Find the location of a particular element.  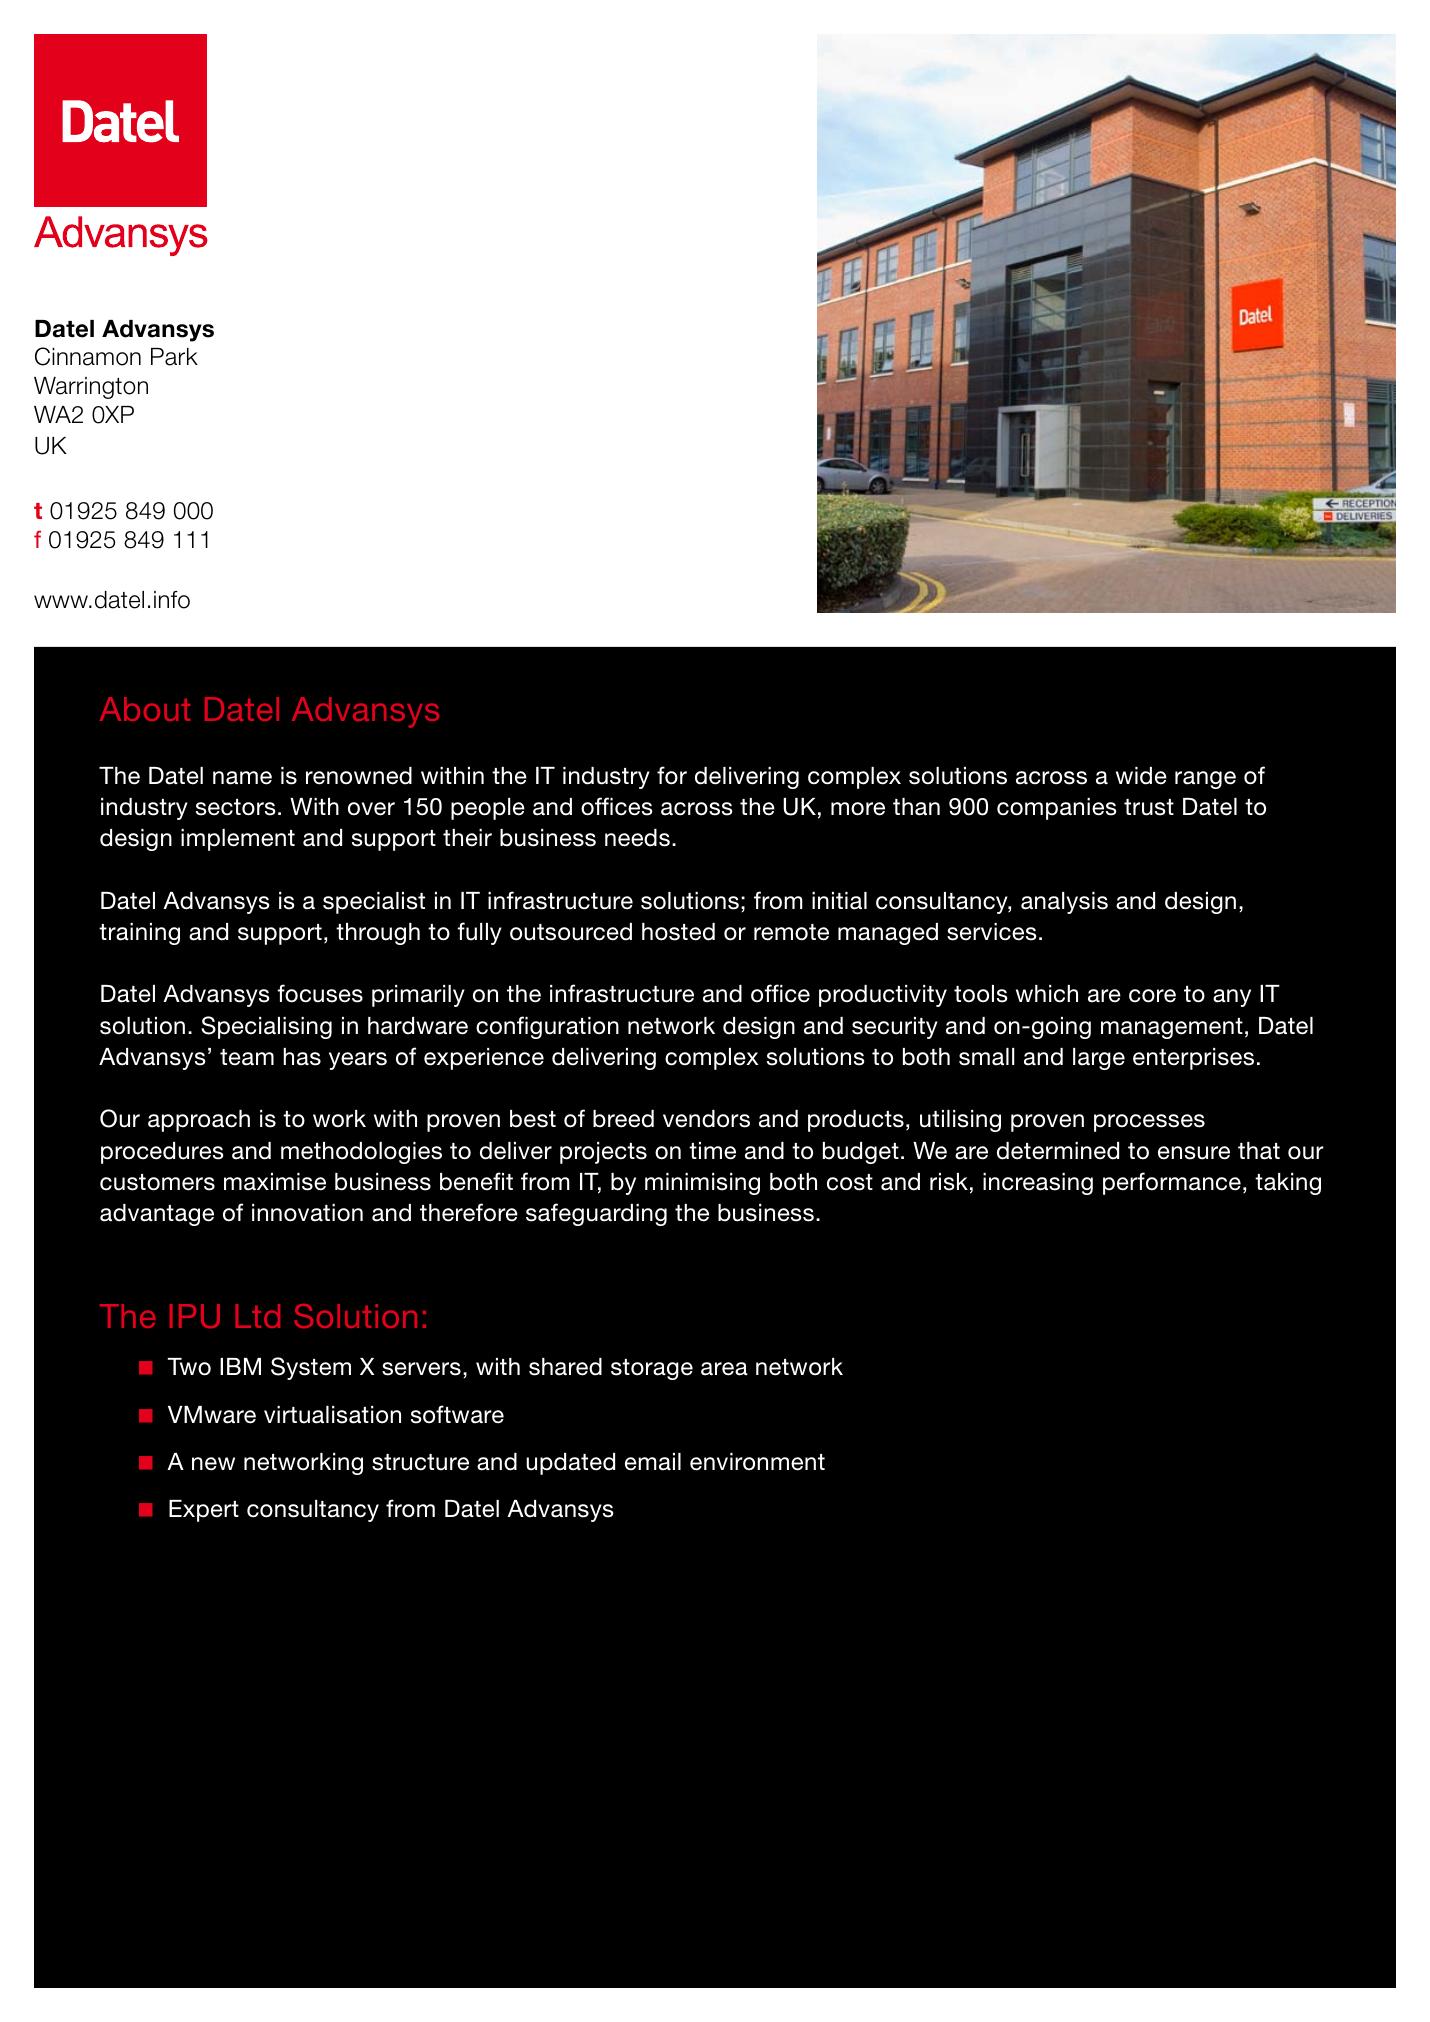

approach is located at coordinates (199, 1121).
